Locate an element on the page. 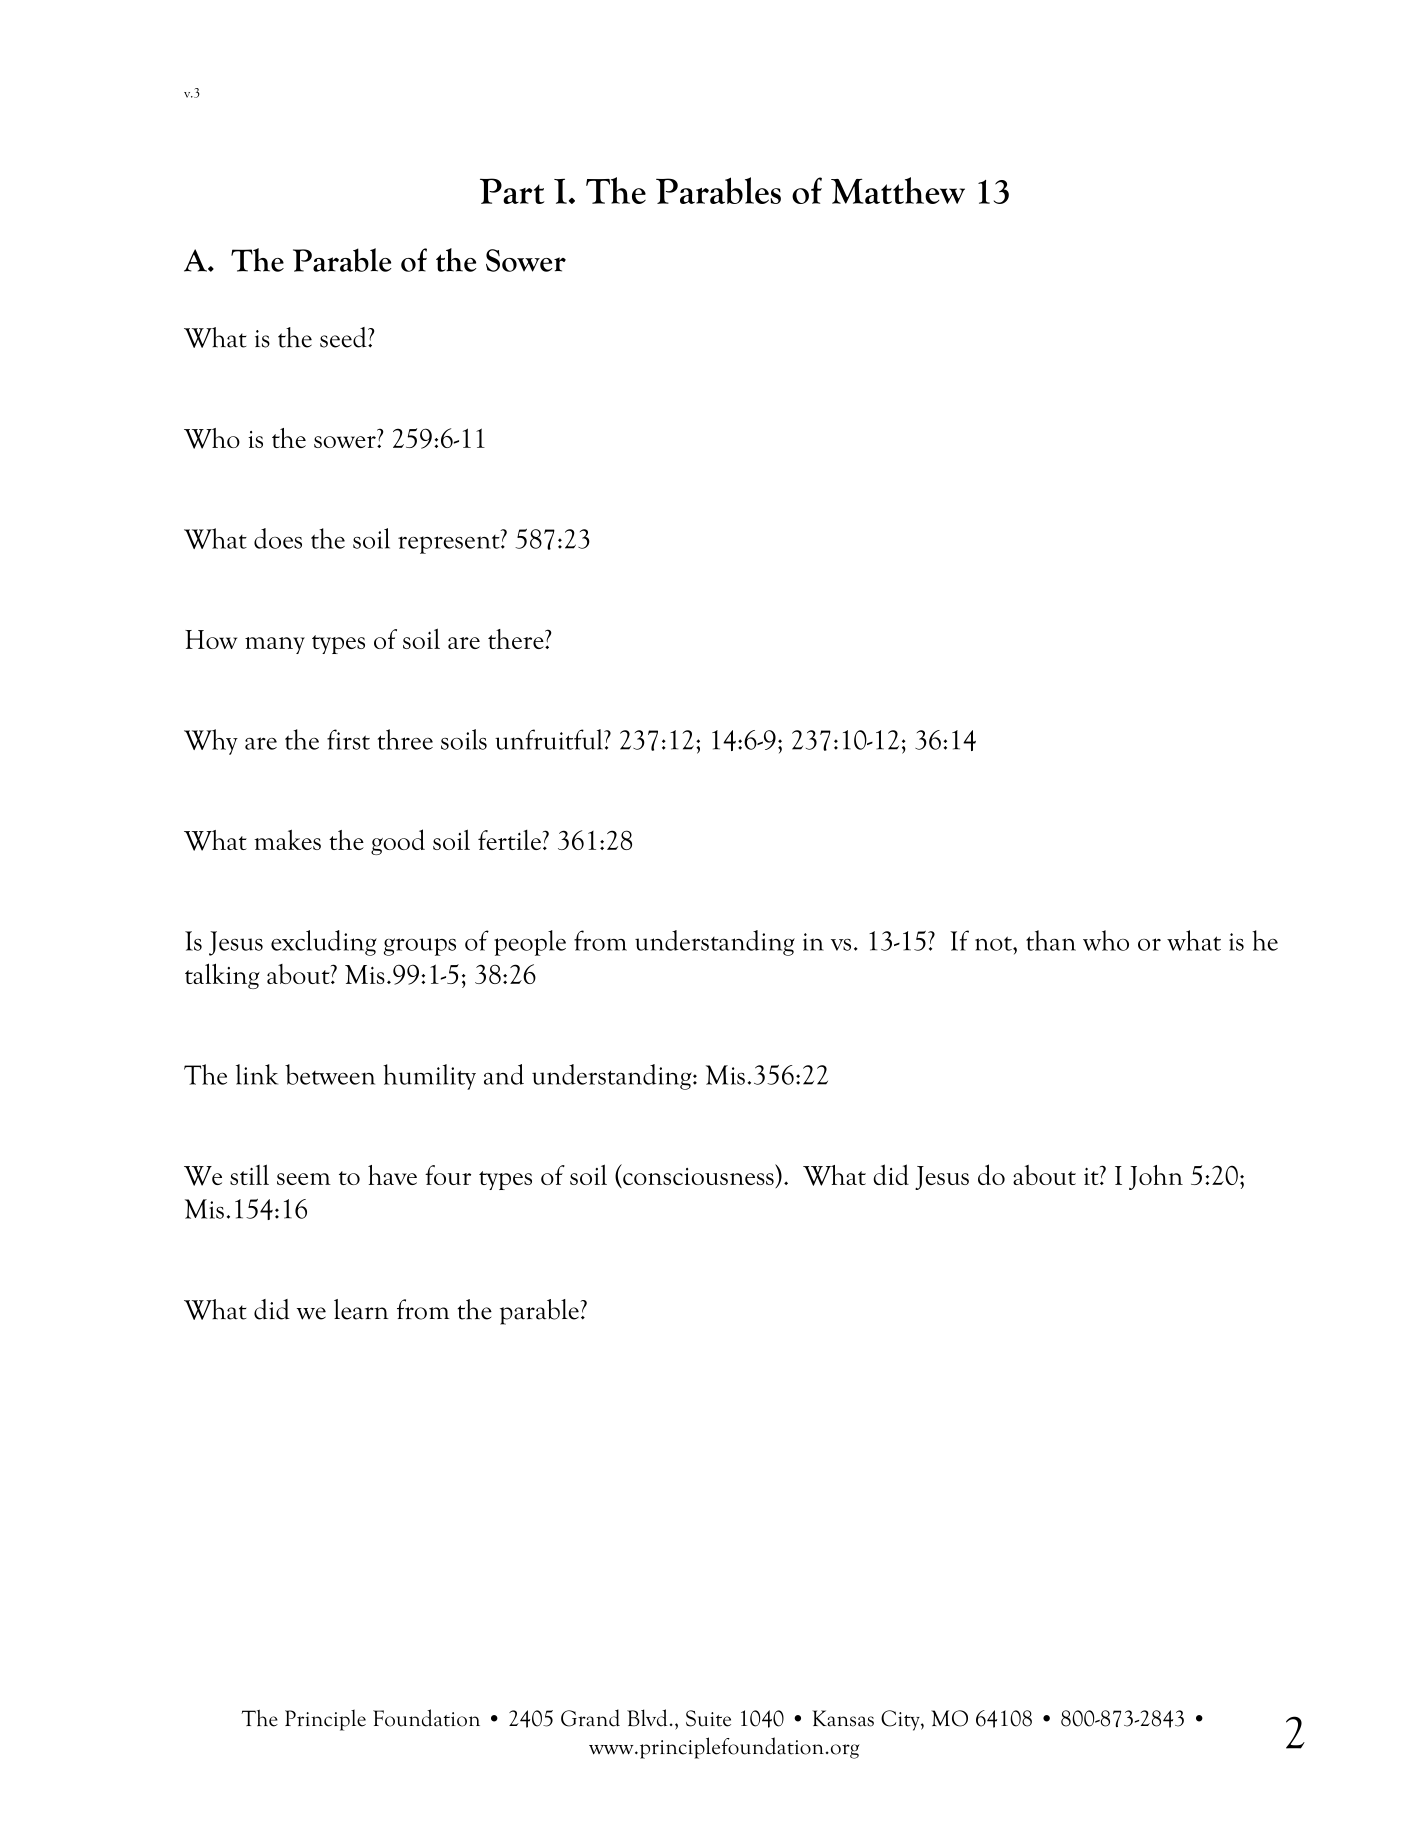  people is located at coordinates (530, 943).
